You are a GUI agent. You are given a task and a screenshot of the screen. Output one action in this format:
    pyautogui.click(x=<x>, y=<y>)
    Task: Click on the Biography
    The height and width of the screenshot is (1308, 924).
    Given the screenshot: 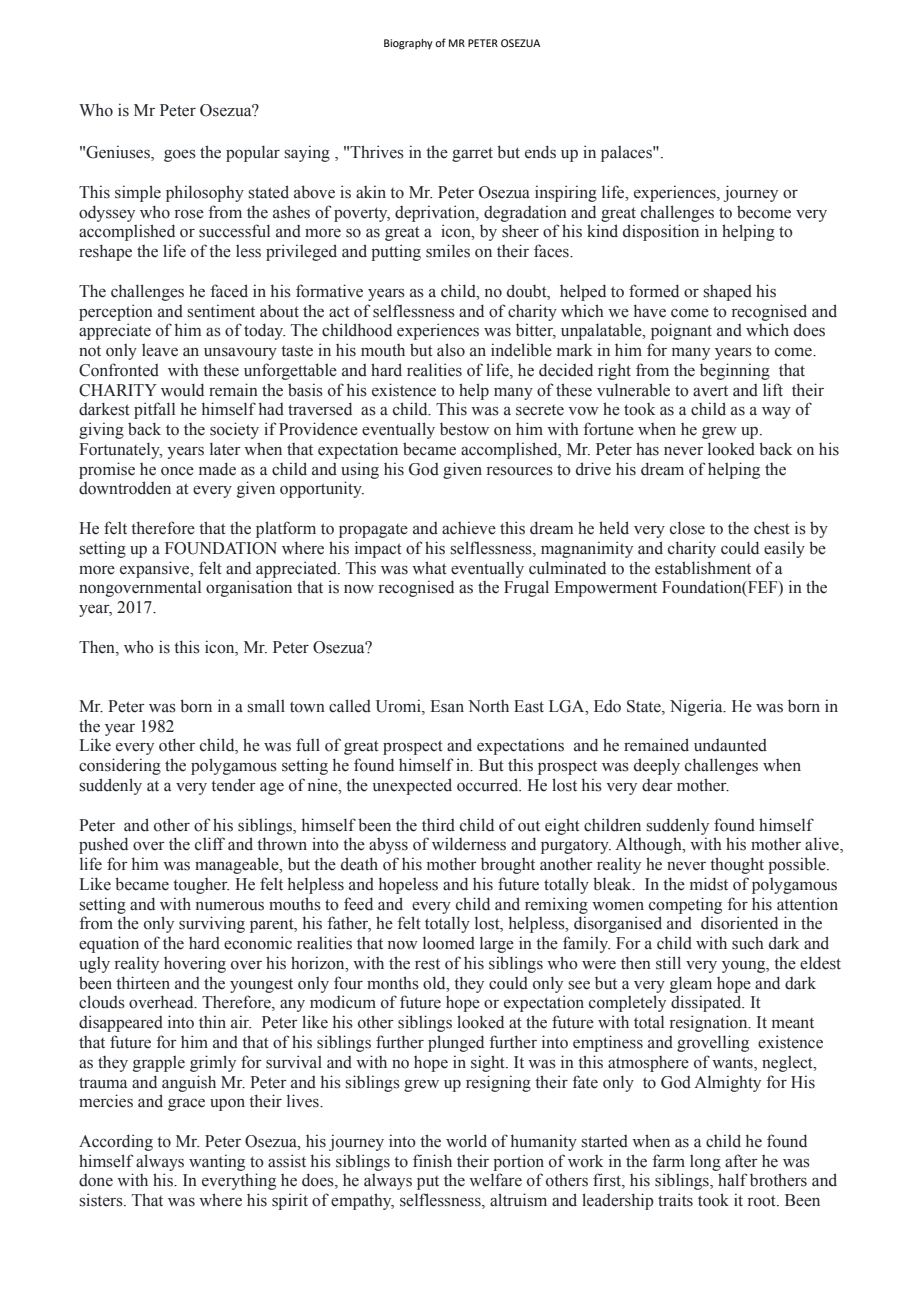 What is the action you would take?
    pyautogui.click(x=408, y=44)
